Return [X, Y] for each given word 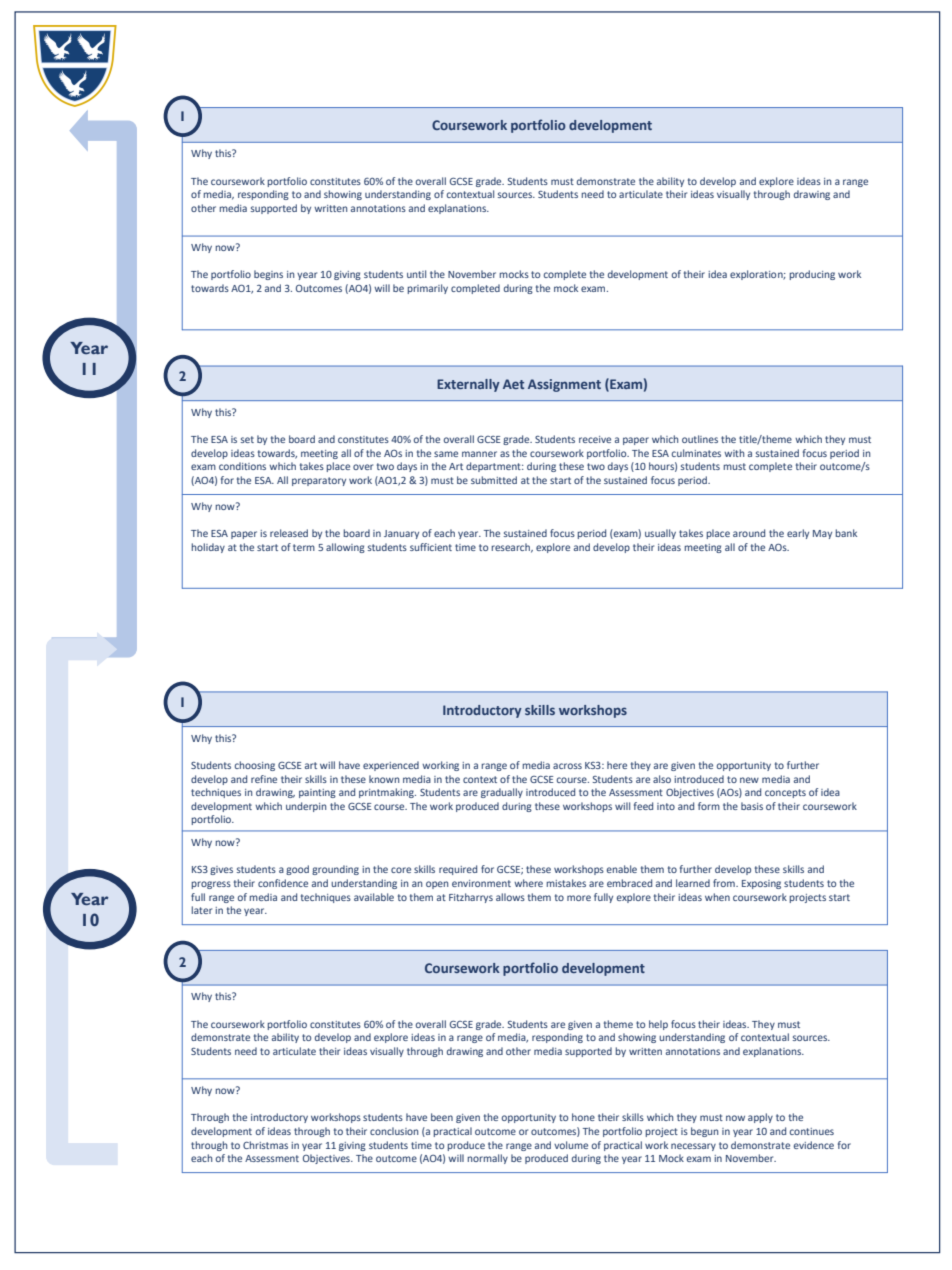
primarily [427, 289]
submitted [494, 480]
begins [268, 275]
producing [812, 275]
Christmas [265, 1145]
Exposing [761, 884]
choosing [254, 766]
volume [571, 1145]
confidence [283, 883]
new [749, 780]
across [567, 766]
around [749, 533]
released [289, 533]
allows [510, 897]
